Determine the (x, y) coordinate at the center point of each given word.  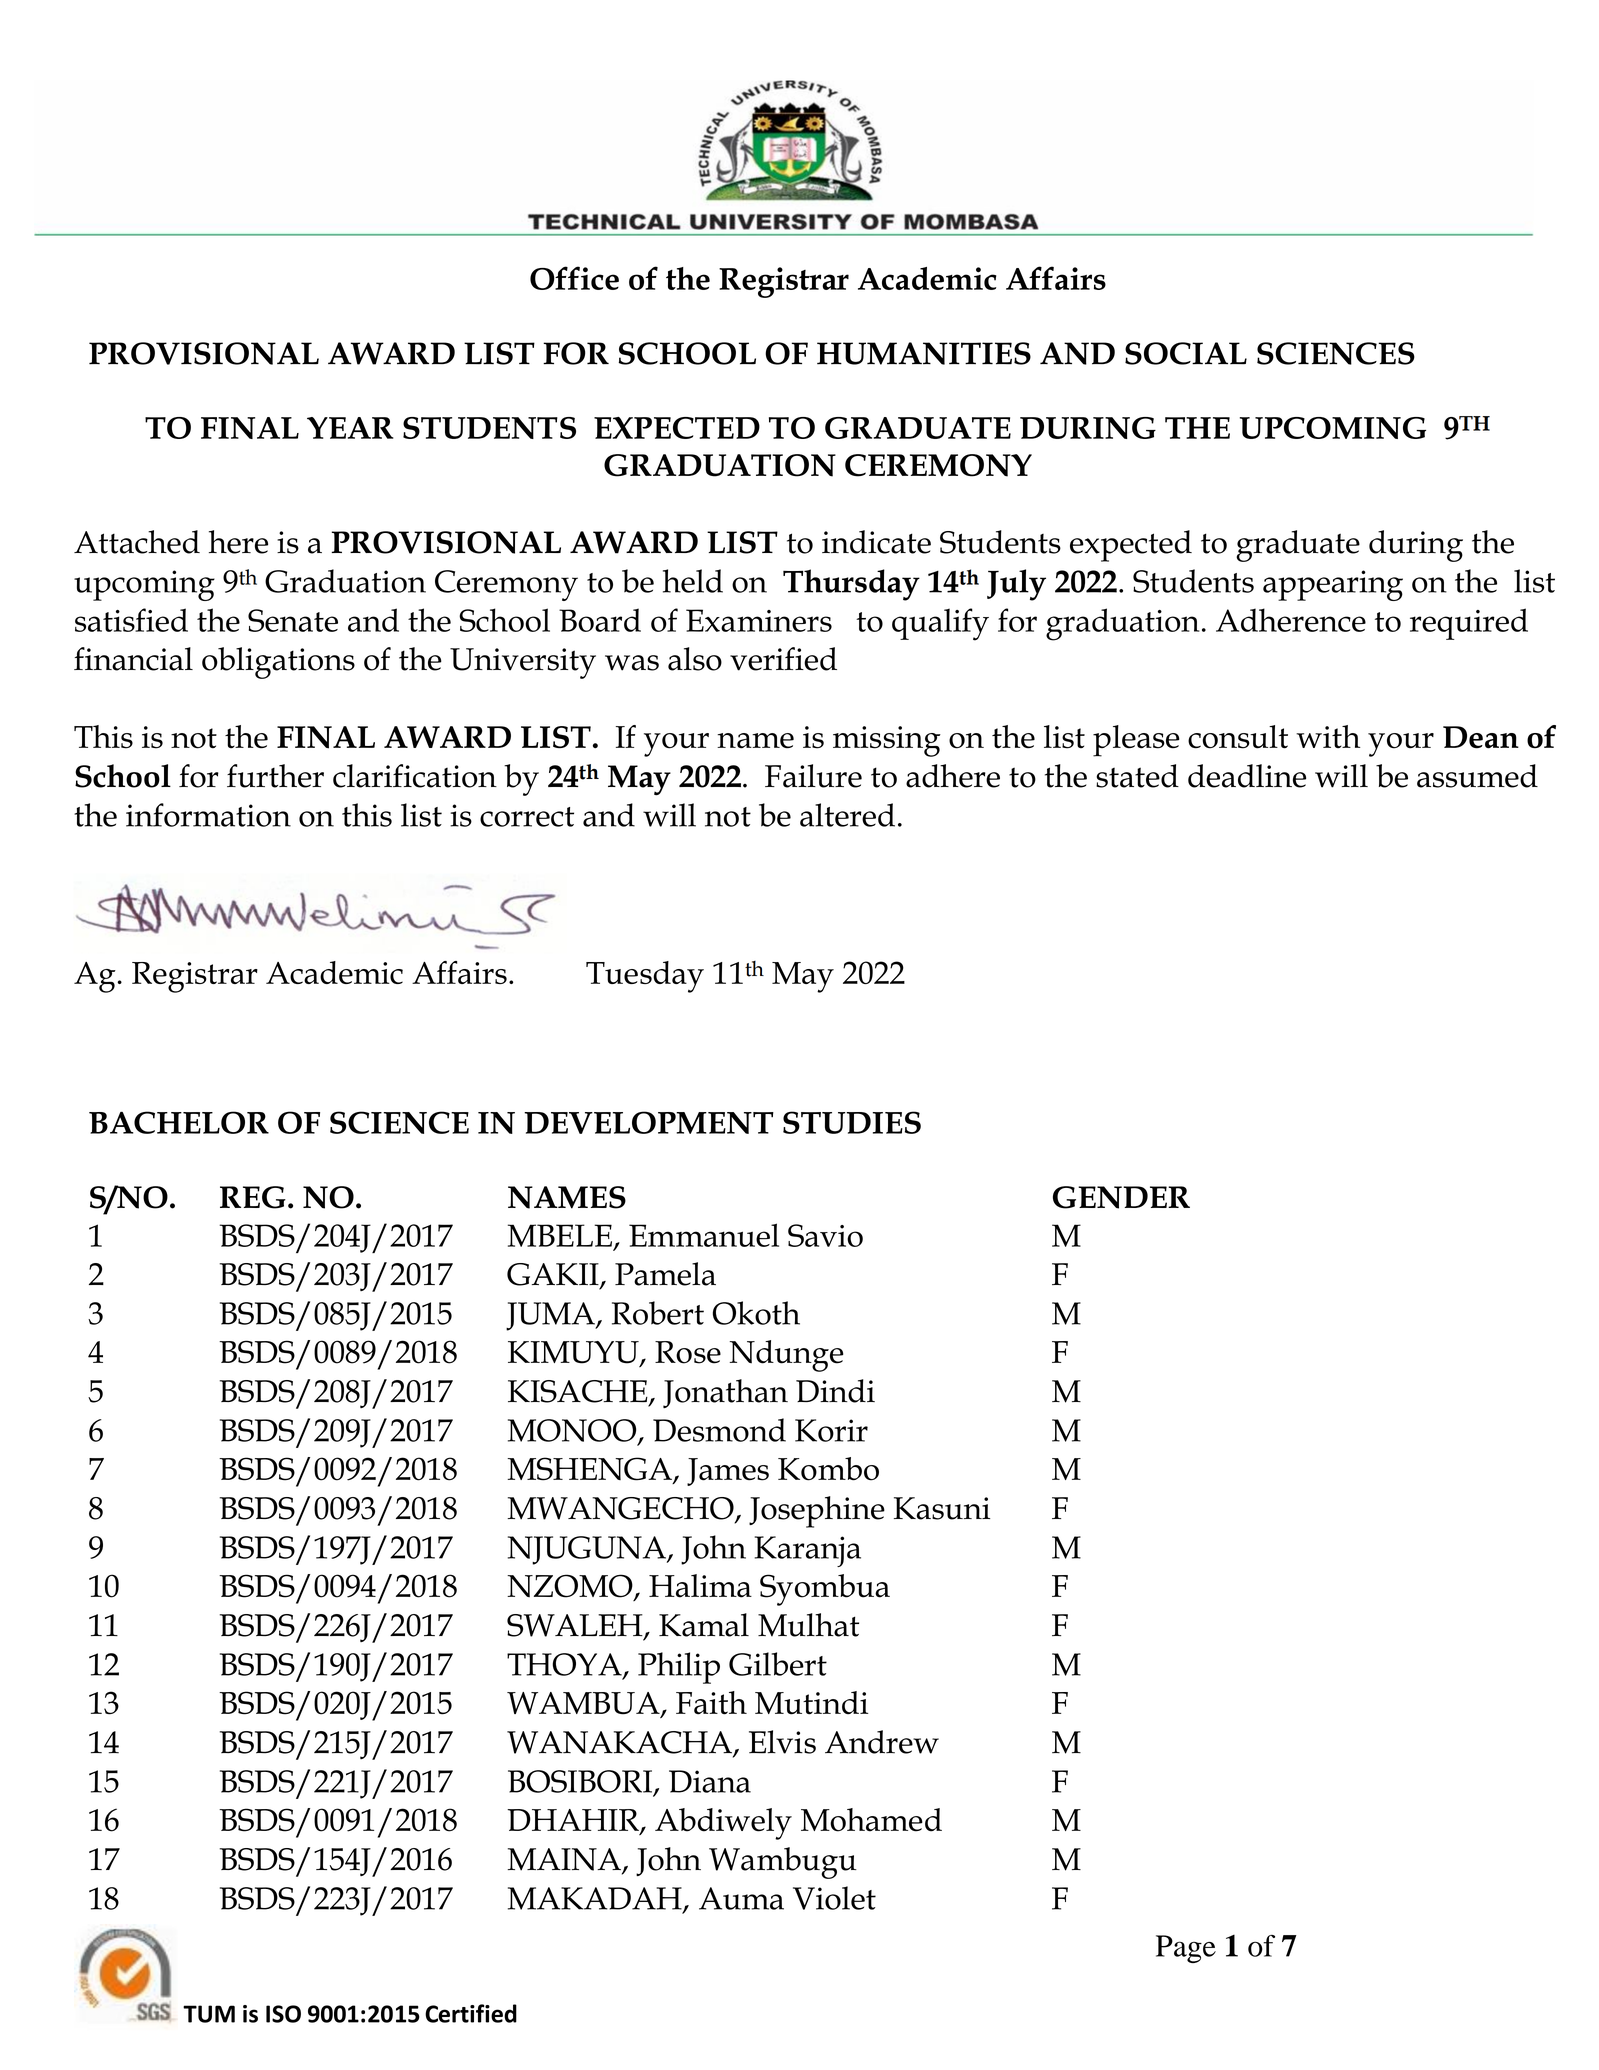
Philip (679, 1668)
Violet (834, 1898)
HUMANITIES (924, 353)
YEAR (350, 428)
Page (1186, 1949)
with (1328, 736)
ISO (283, 2014)
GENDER (1121, 1197)
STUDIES (852, 1122)
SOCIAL (1186, 353)
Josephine (817, 1512)
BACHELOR (179, 1122)
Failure (813, 776)
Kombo (828, 1469)
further (275, 776)
